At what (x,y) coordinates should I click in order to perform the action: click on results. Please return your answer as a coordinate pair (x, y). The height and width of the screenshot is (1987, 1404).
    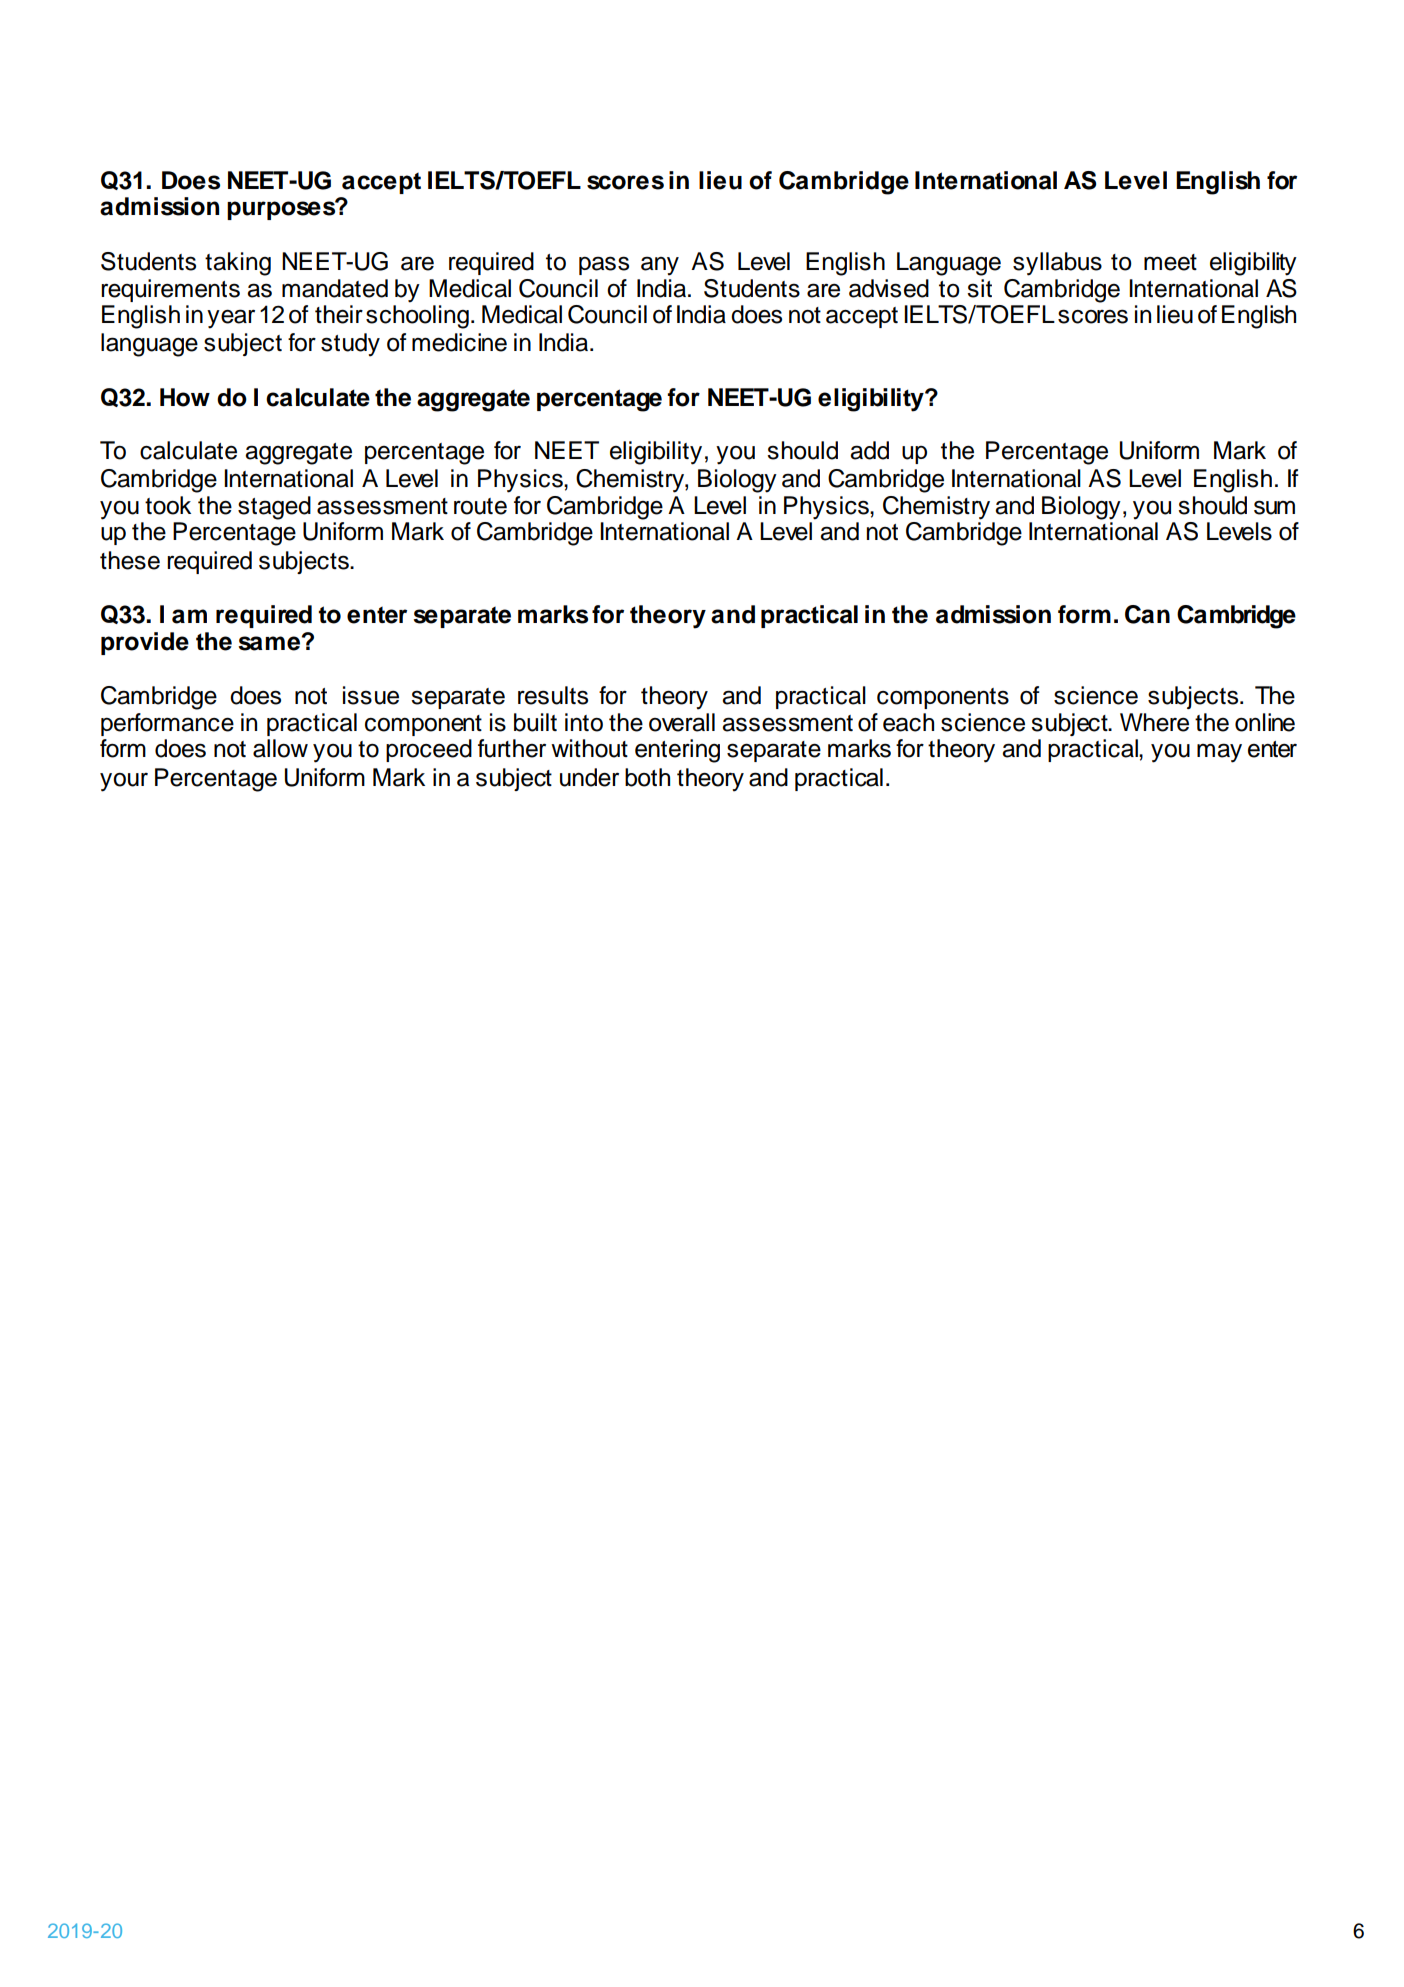
    Looking at the image, I should click on (553, 695).
